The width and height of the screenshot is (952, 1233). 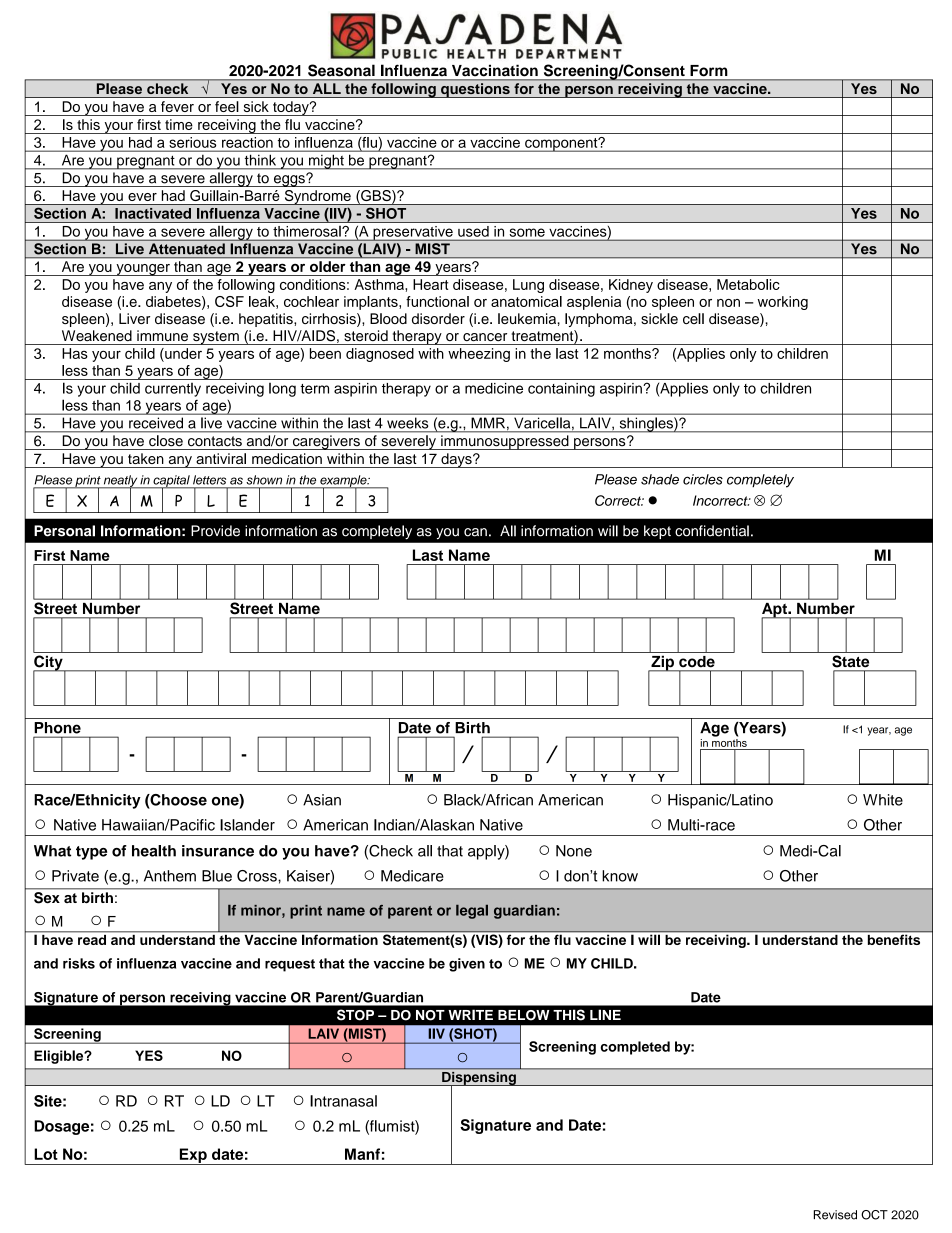 I want to click on Provide, so click(x=215, y=531).
